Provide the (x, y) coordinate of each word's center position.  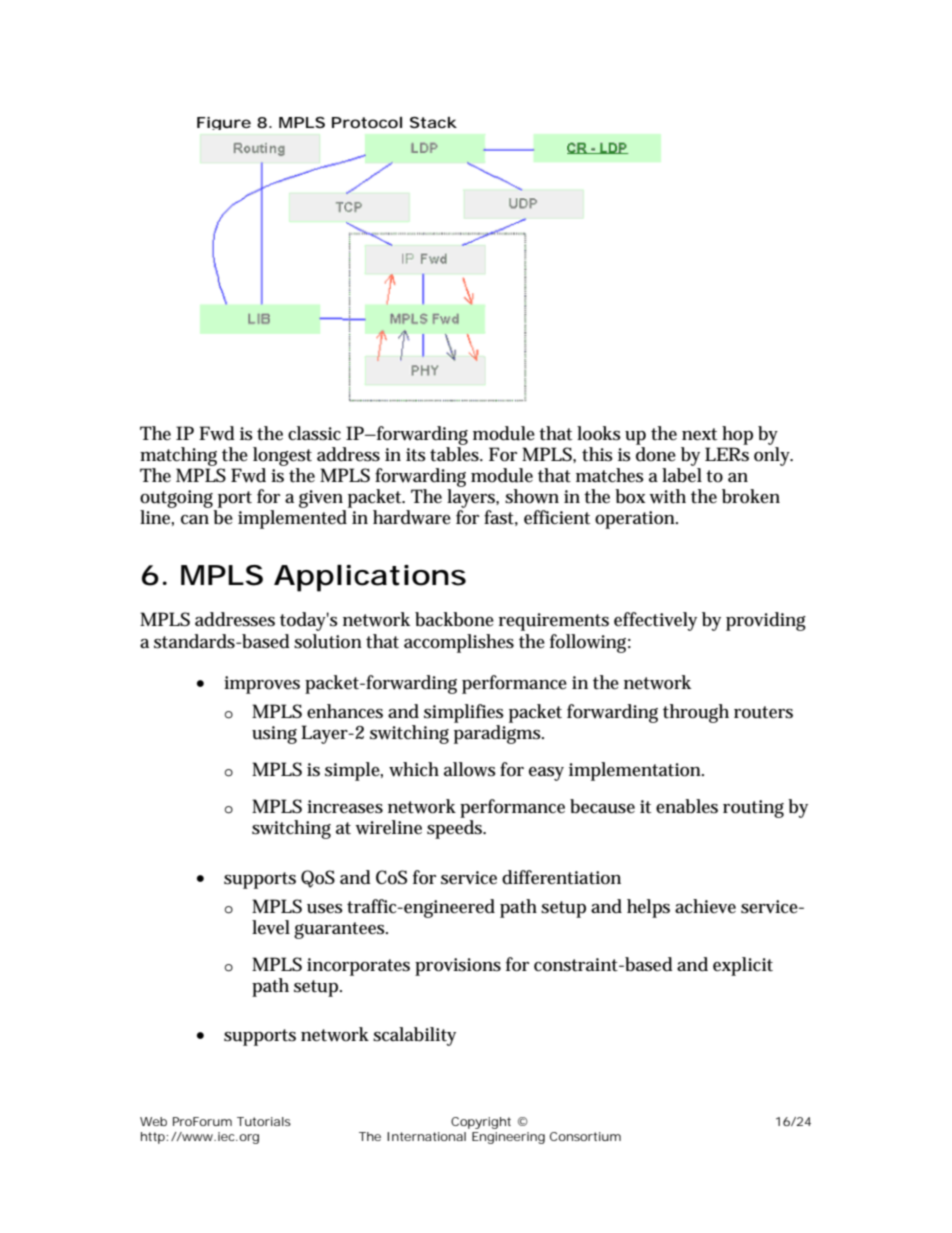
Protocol (367, 122)
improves (262, 685)
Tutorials (264, 1121)
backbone (454, 619)
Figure (224, 123)
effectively (655, 621)
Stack (433, 122)
